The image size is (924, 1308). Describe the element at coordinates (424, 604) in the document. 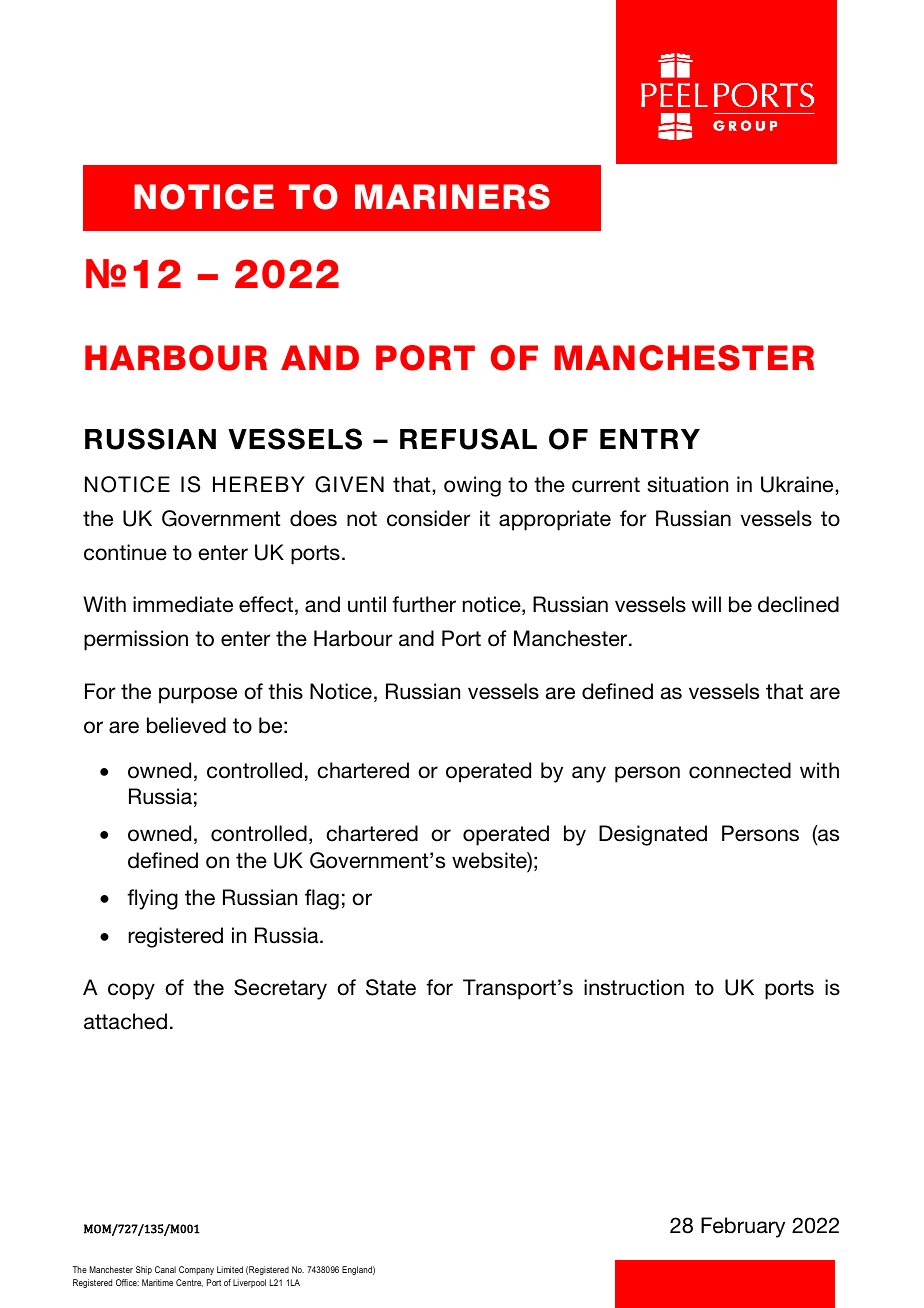

I see `further` at that location.
